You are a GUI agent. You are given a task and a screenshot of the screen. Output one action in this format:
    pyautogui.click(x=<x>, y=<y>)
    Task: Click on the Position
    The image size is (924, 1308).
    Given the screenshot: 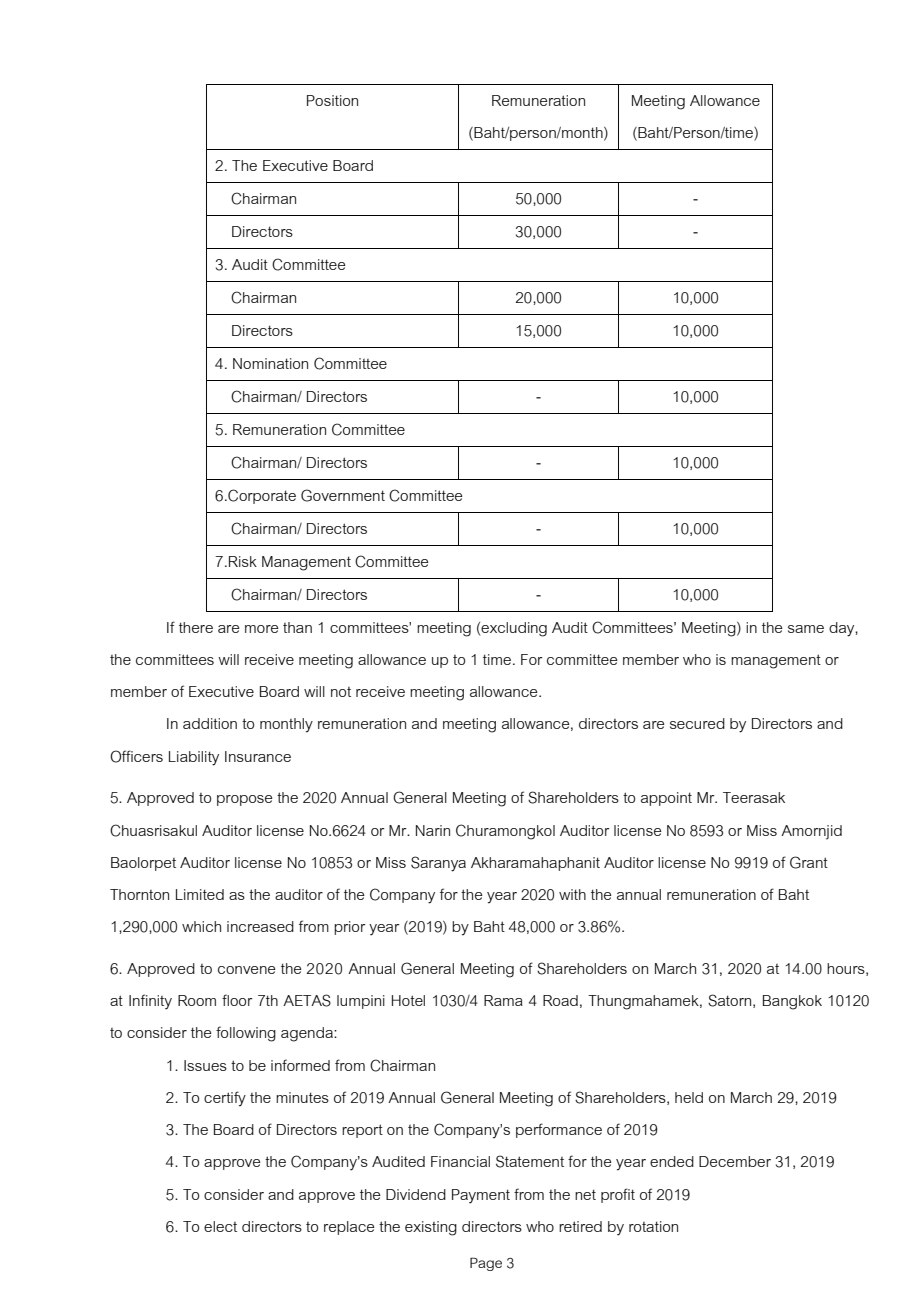 What is the action you would take?
    pyautogui.click(x=332, y=100)
